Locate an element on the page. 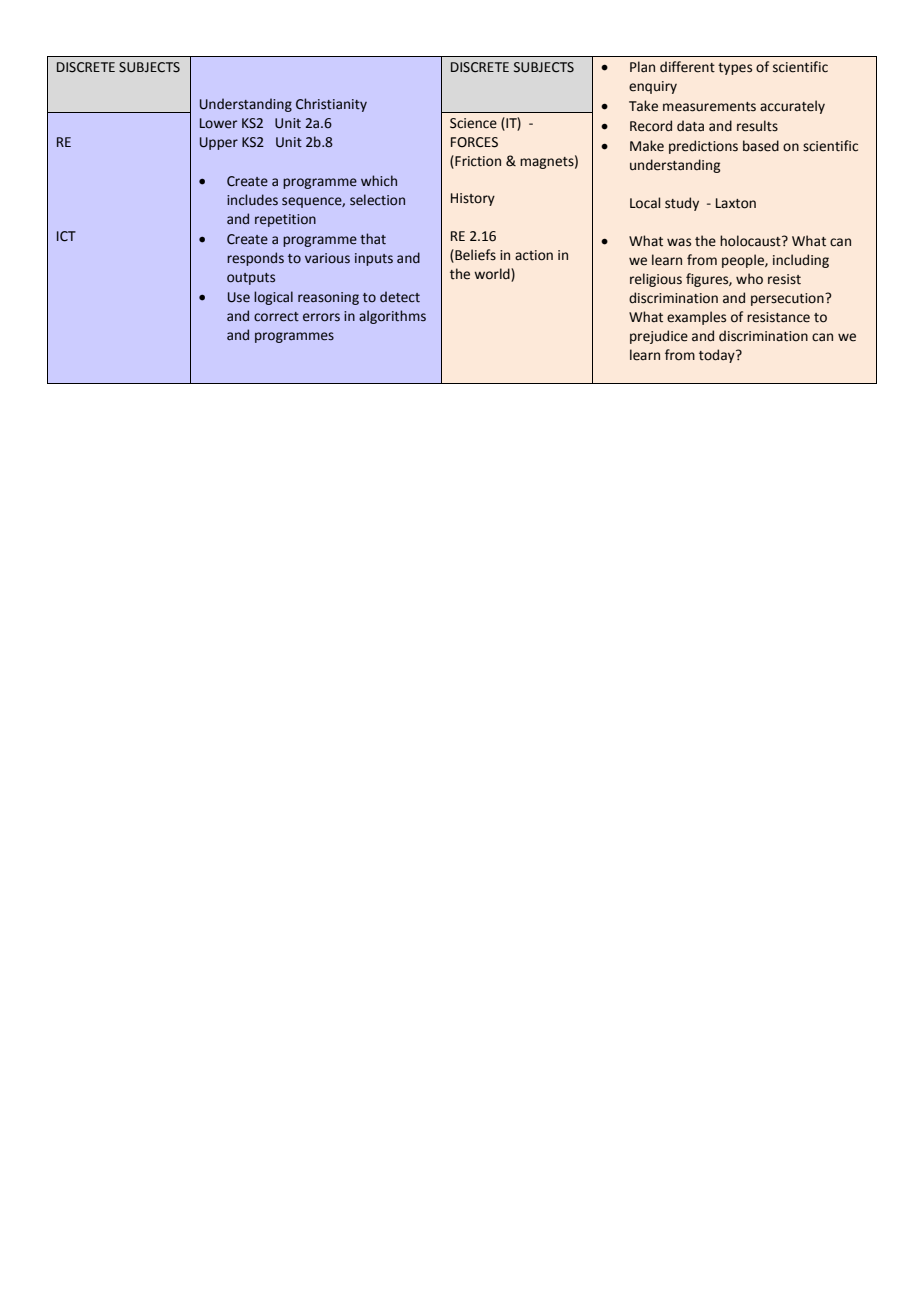  who is located at coordinates (749, 279).
